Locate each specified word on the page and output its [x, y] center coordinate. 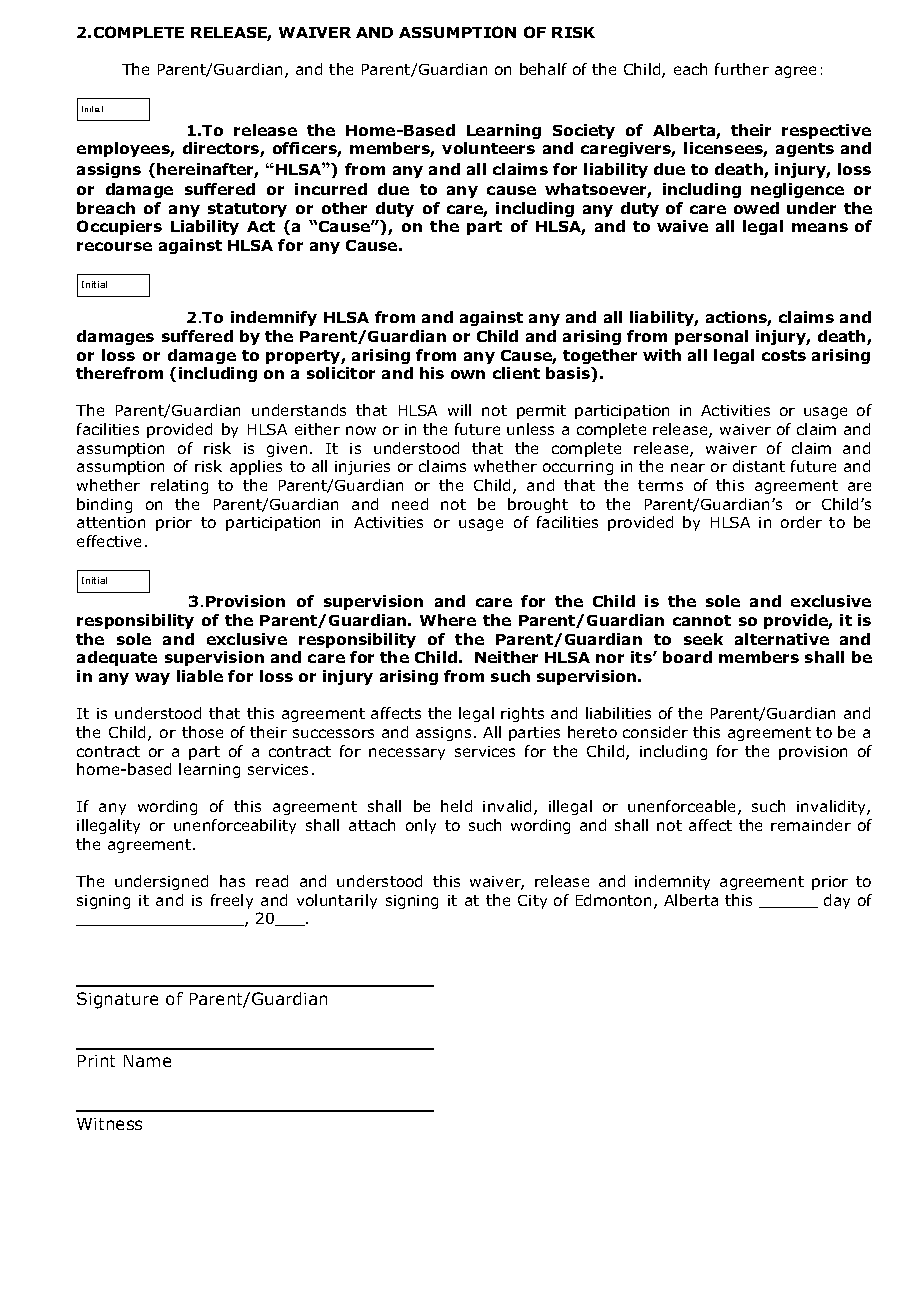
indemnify [274, 318]
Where [448, 620]
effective [109, 541]
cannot [702, 620]
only [421, 826]
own [468, 374]
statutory [247, 210]
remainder [811, 825]
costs [784, 355]
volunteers [488, 148]
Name [147, 1061]
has [232, 881]
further [742, 69]
